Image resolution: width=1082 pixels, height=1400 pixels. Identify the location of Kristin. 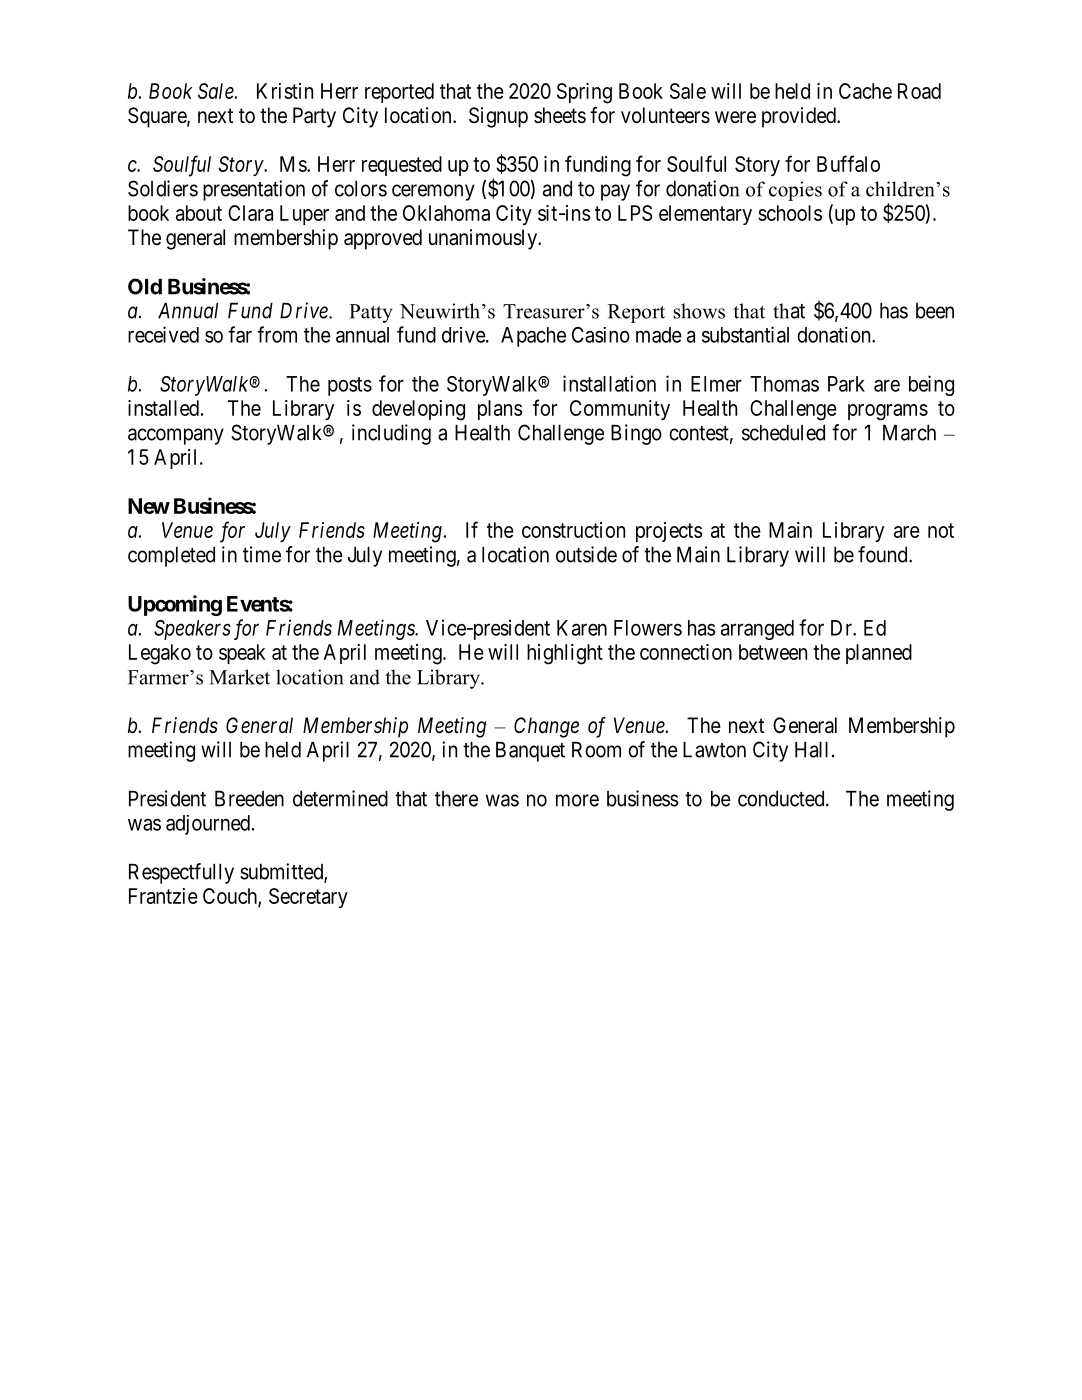
(285, 91).
